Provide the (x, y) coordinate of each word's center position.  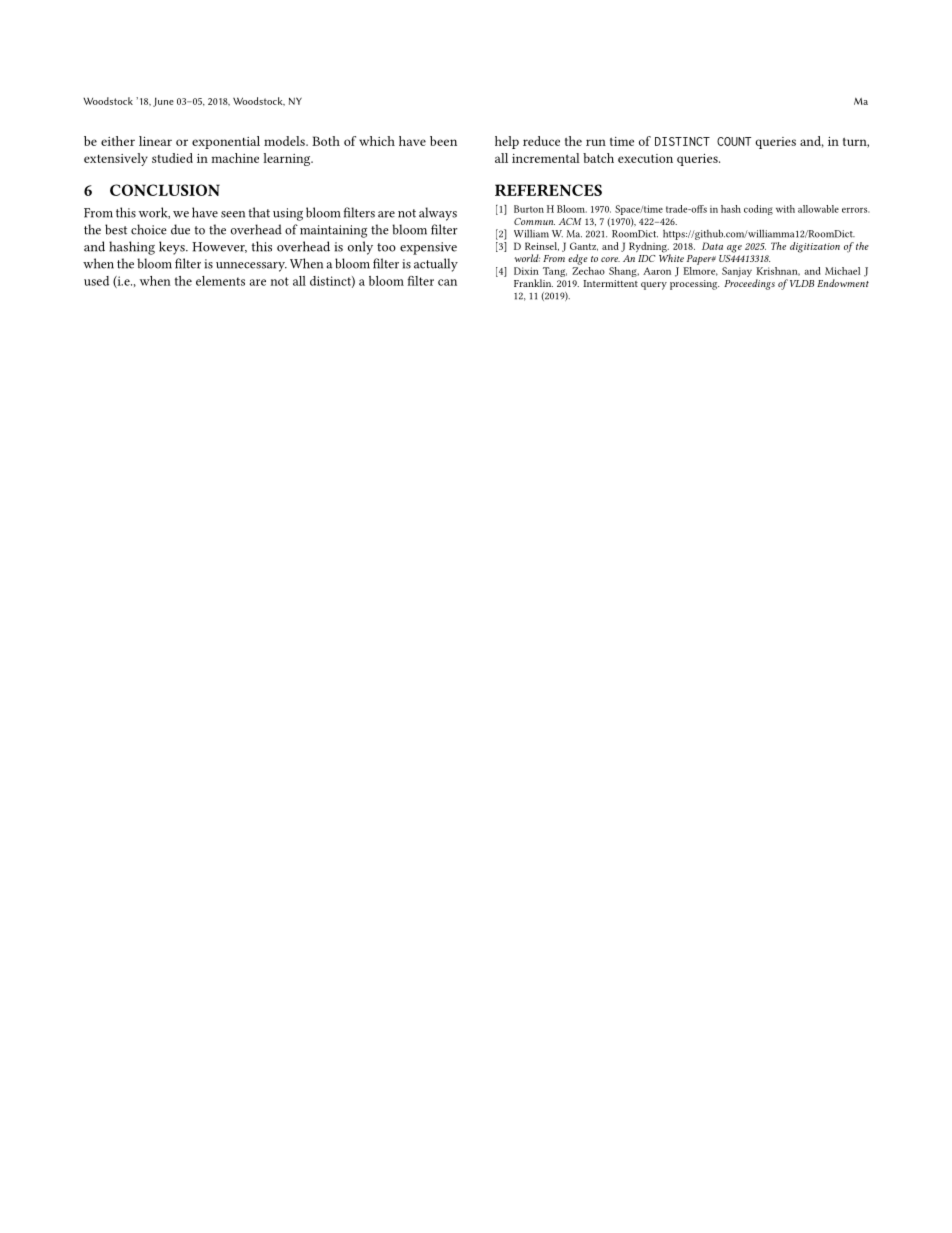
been (443, 141)
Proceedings (749, 284)
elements (220, 281)
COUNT (734, 141)
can (447, 282)
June (163, 102)
